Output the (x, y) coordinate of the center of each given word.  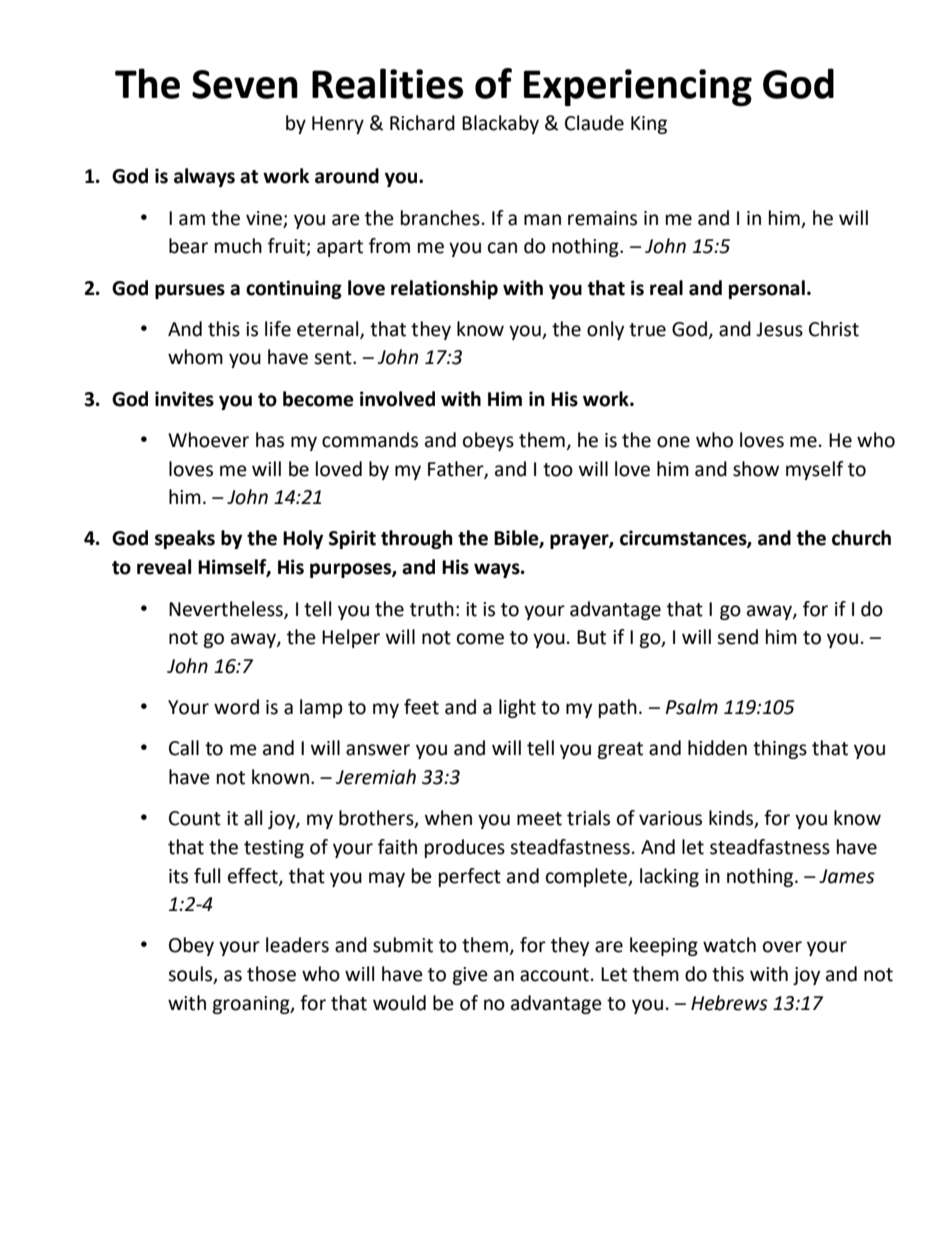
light (517, 708)
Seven (245, 84)
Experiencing (638, 87)
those (271, 974)
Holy (303, 539)
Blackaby (500, 124)
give (470, 976)
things (780, 749)
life (278, 329)
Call (184, 748)
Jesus (779, 329)
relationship (444, 289)
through (417, 539)
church (861, 538)
